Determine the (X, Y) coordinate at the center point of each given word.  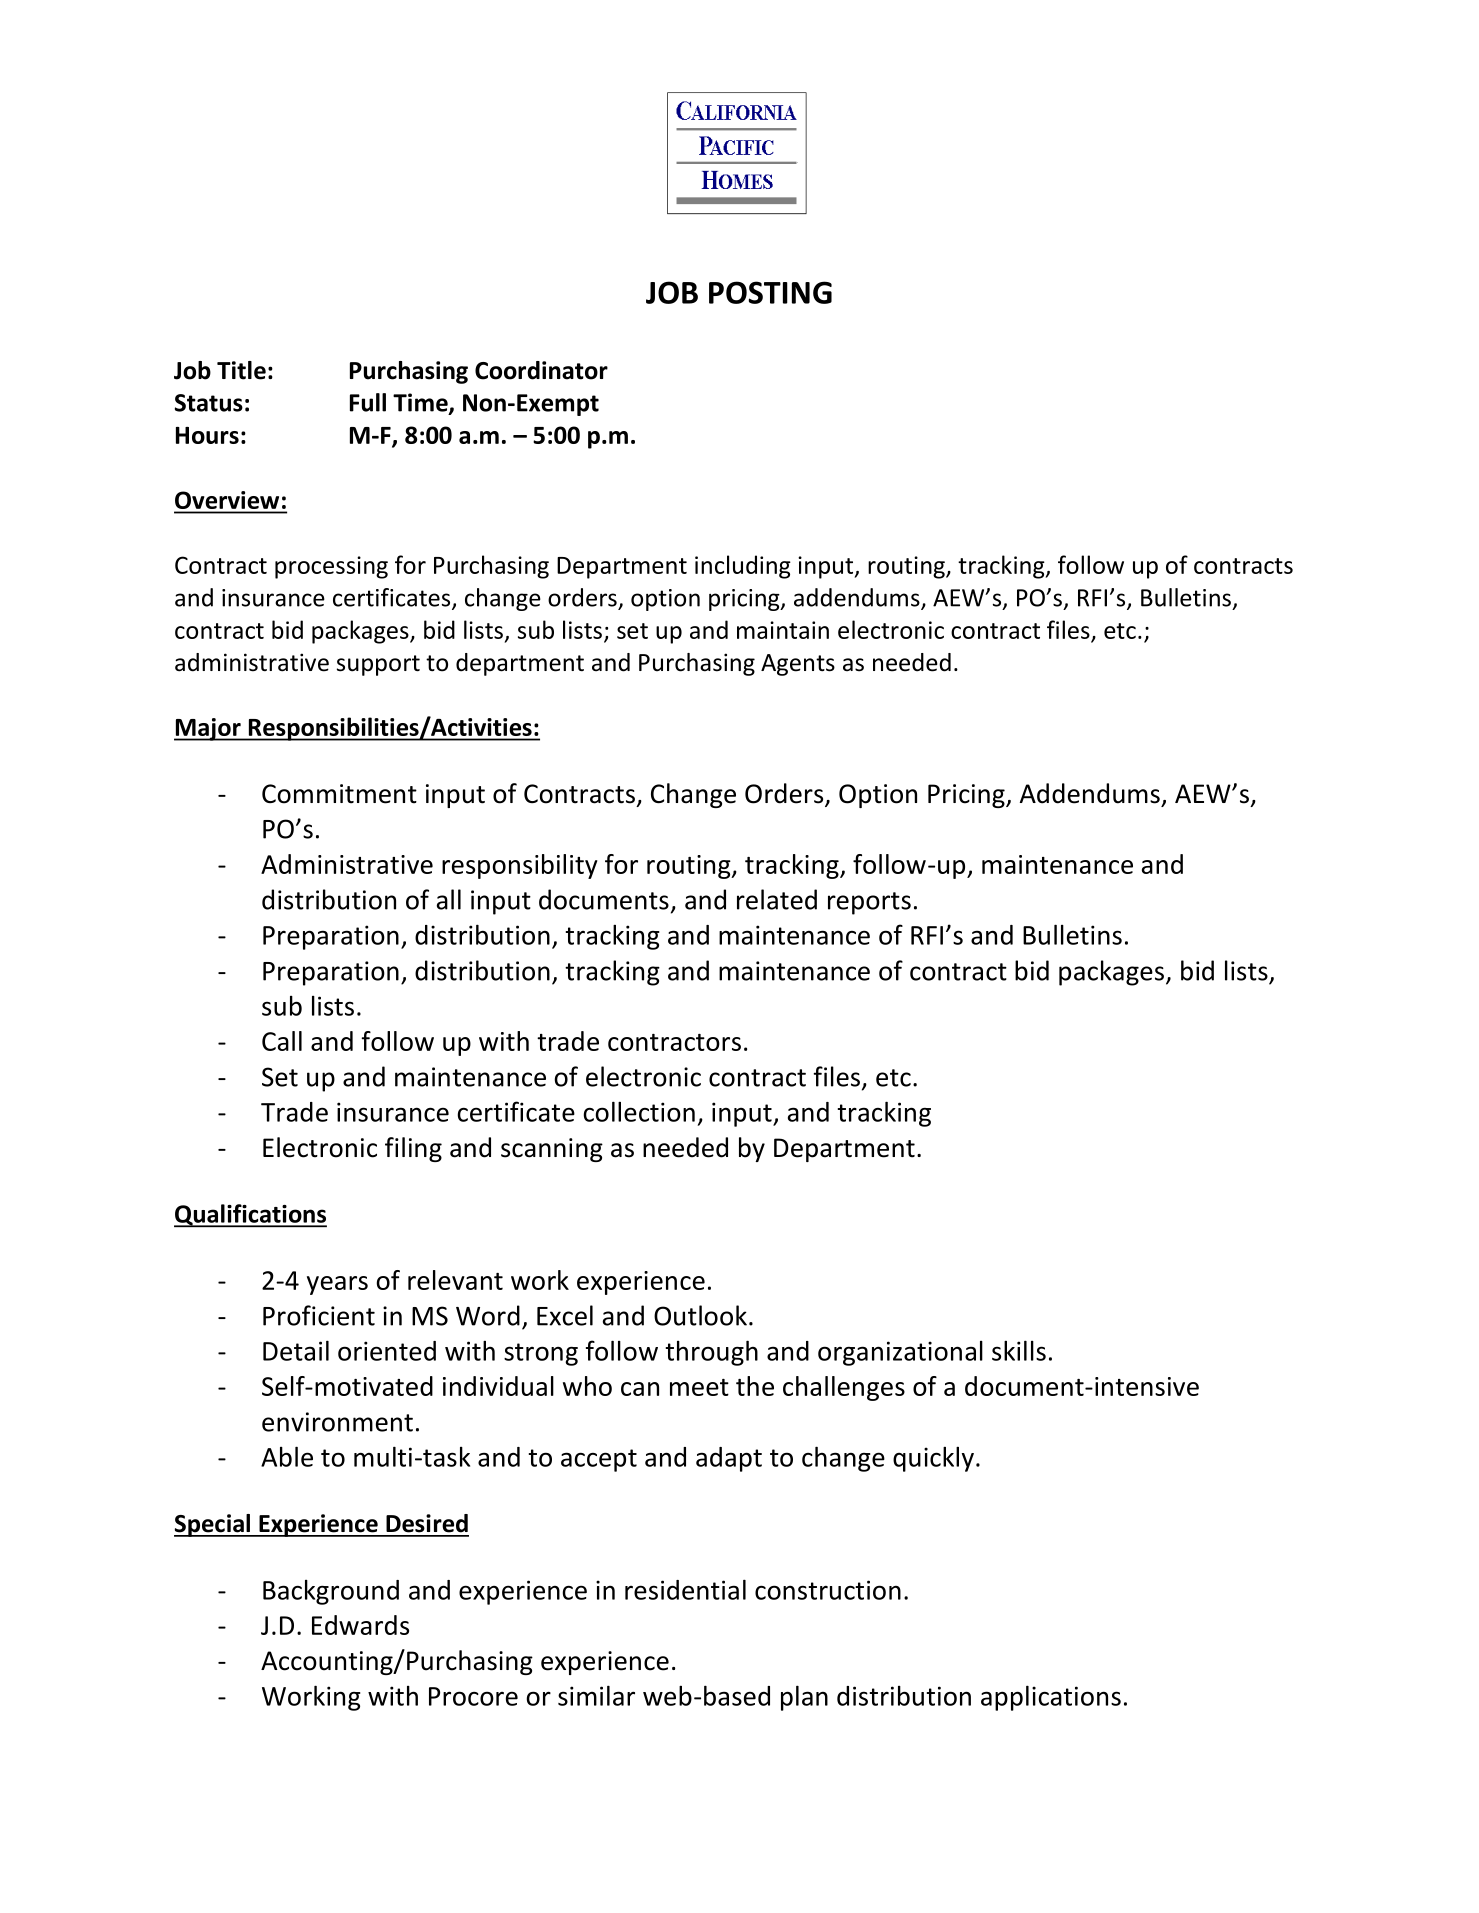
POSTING (770, 292)
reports (869, 903)
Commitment (339, 794)
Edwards (360, 1625)
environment (337, 1422)
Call (282, 1041)
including (743, 567)
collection (639, 1111)
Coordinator (541, 370)
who (587, 1386)
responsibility (520, 866)
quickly (933, 1459)
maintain (783, 630)
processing (331, 567)
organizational (900, 1353)
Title (241, 370)
